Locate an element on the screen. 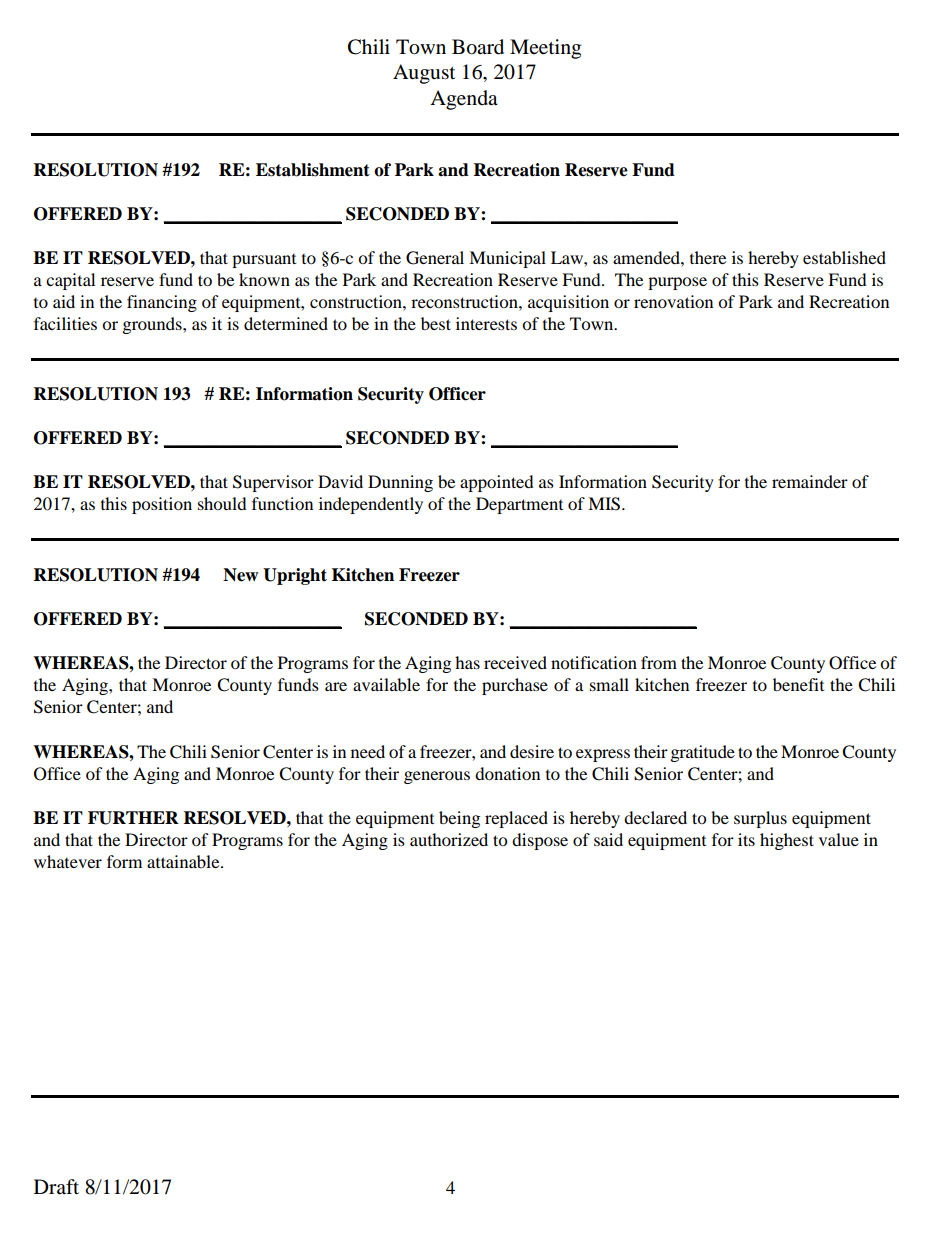 The width and height of the screenshot is (952, 1233). grounds is located at coordinates (153, 325).
